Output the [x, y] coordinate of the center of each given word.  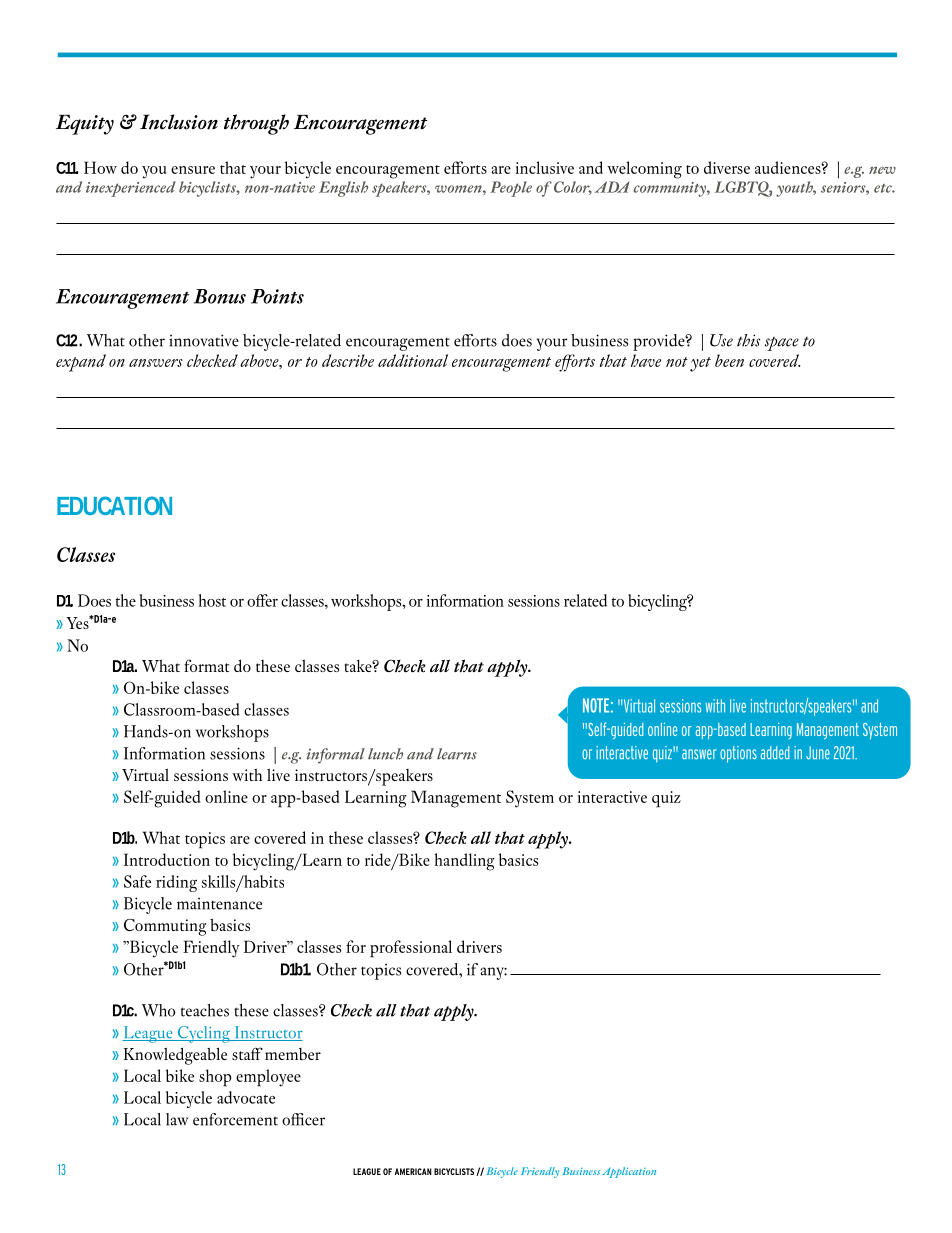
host [212, 600]
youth [796, 189]
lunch [385, 754]
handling [464, 862]
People [511, 189]
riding [176, 883]
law [177, 1119]
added [775, 753]
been [729, 360]
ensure [193, 170]
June [818, 753]
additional [413, 360]
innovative [204, 340]
